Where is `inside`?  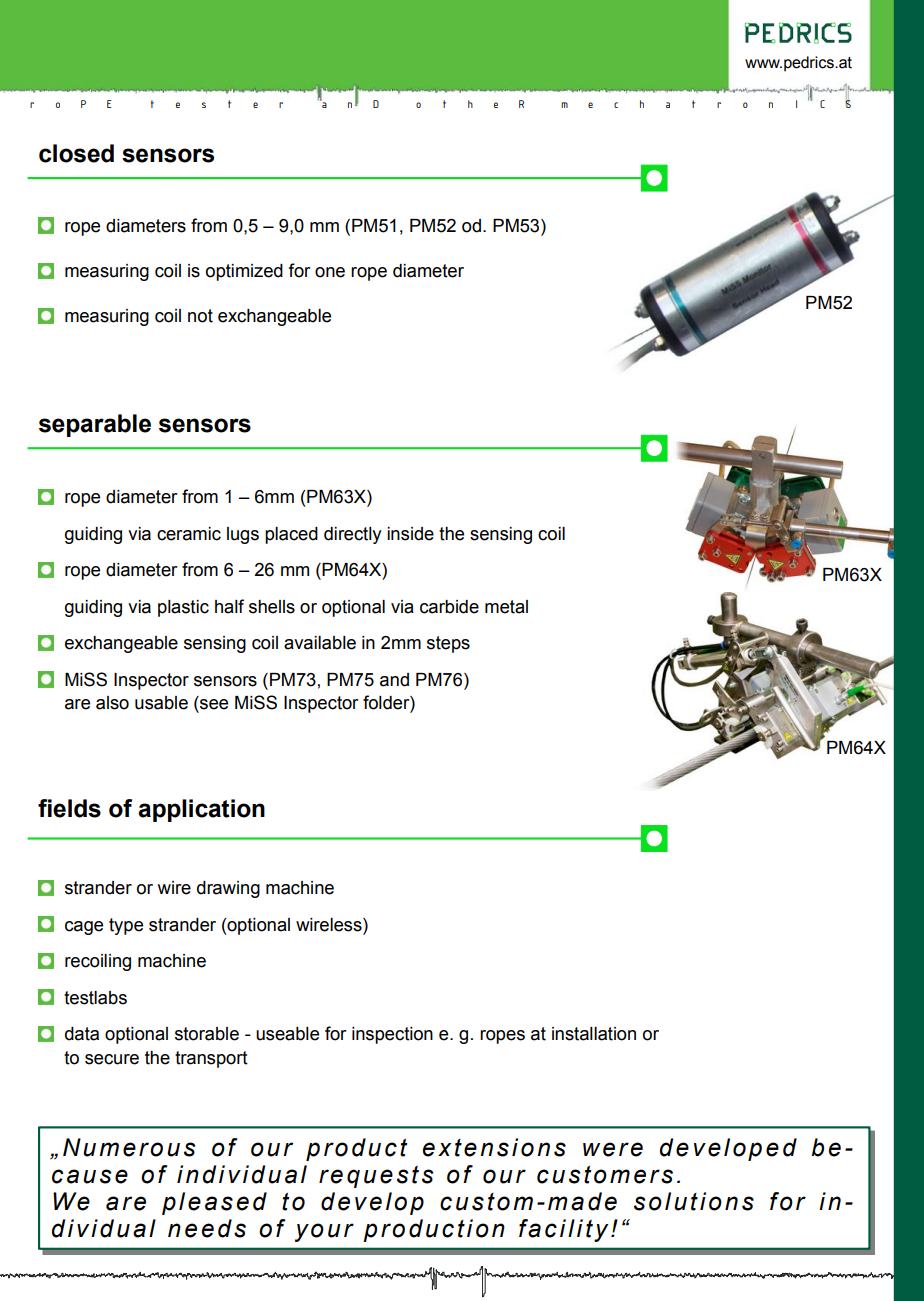
inside is located at coordinates (410, 534).
